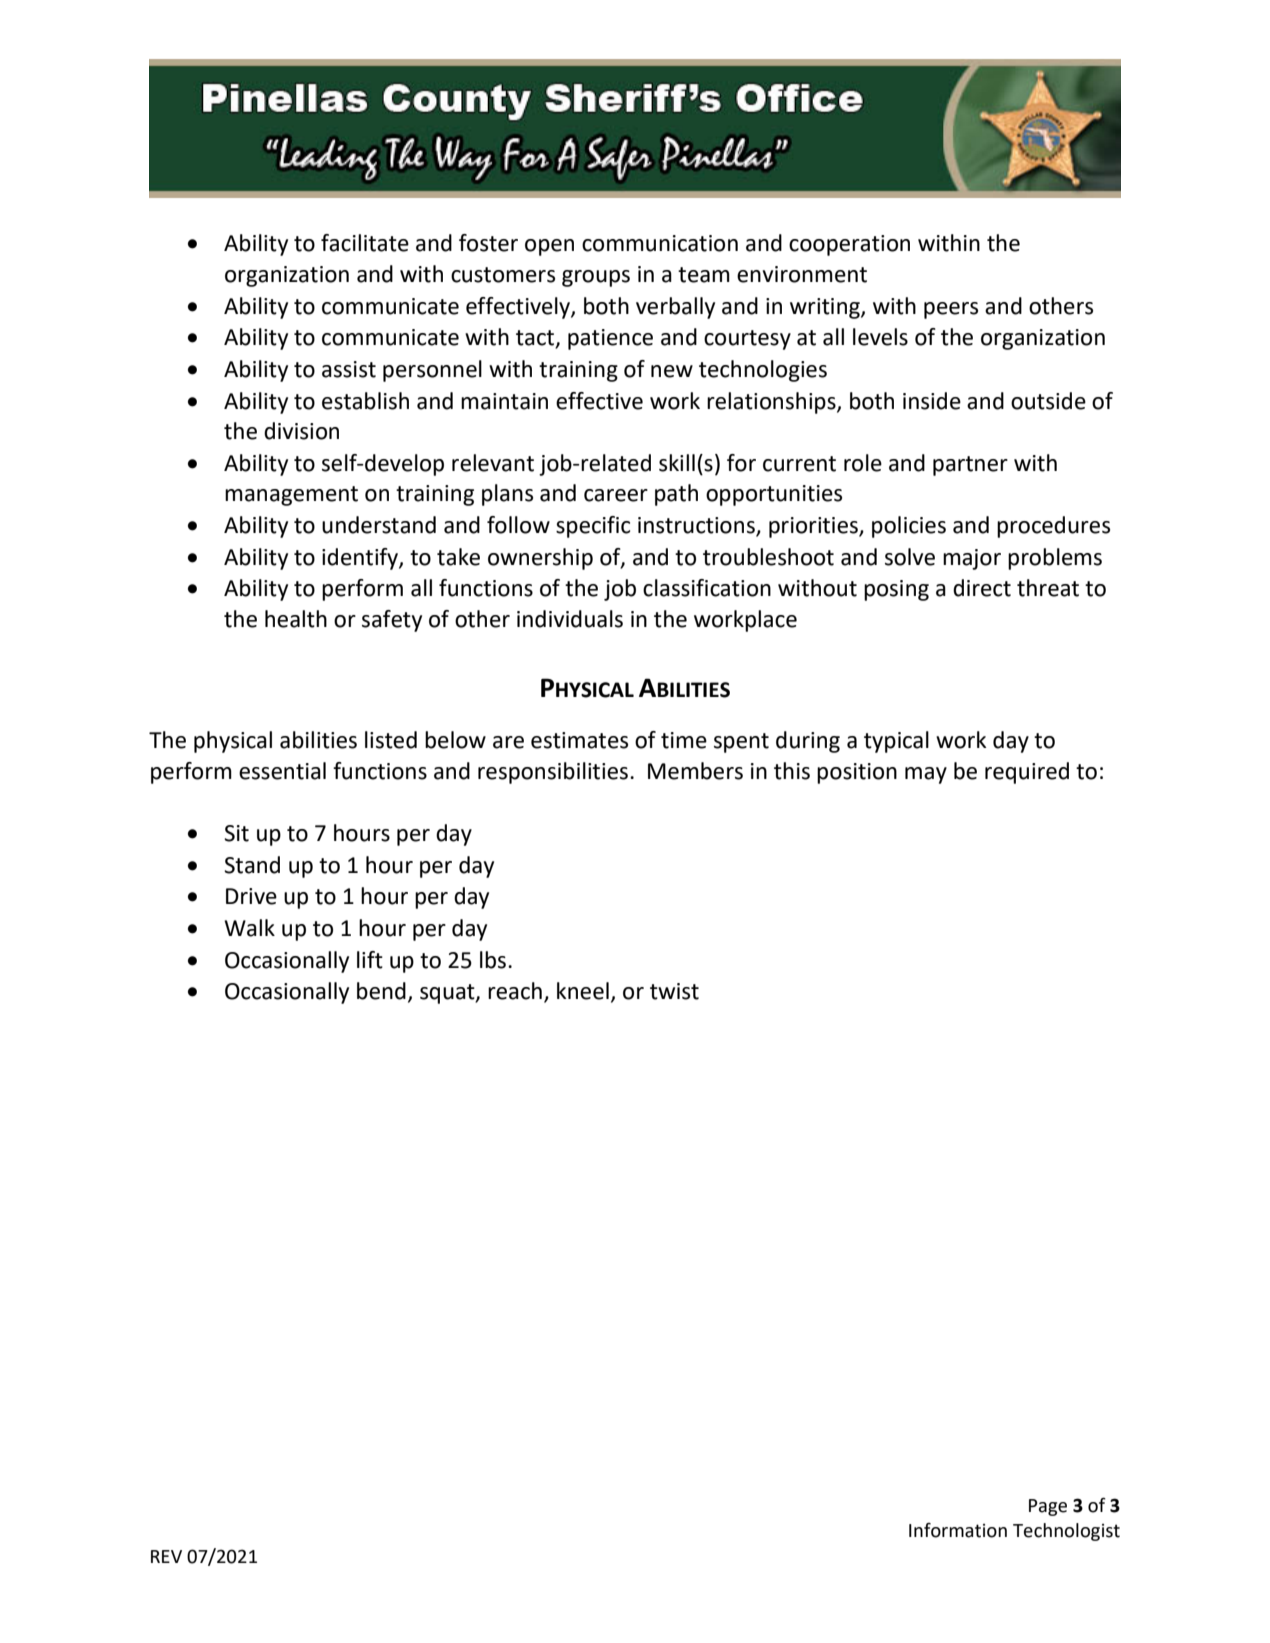 Image resolution: width=1270 pixels, height=1643 pixels. I want to click on health, so click(296, 619).
